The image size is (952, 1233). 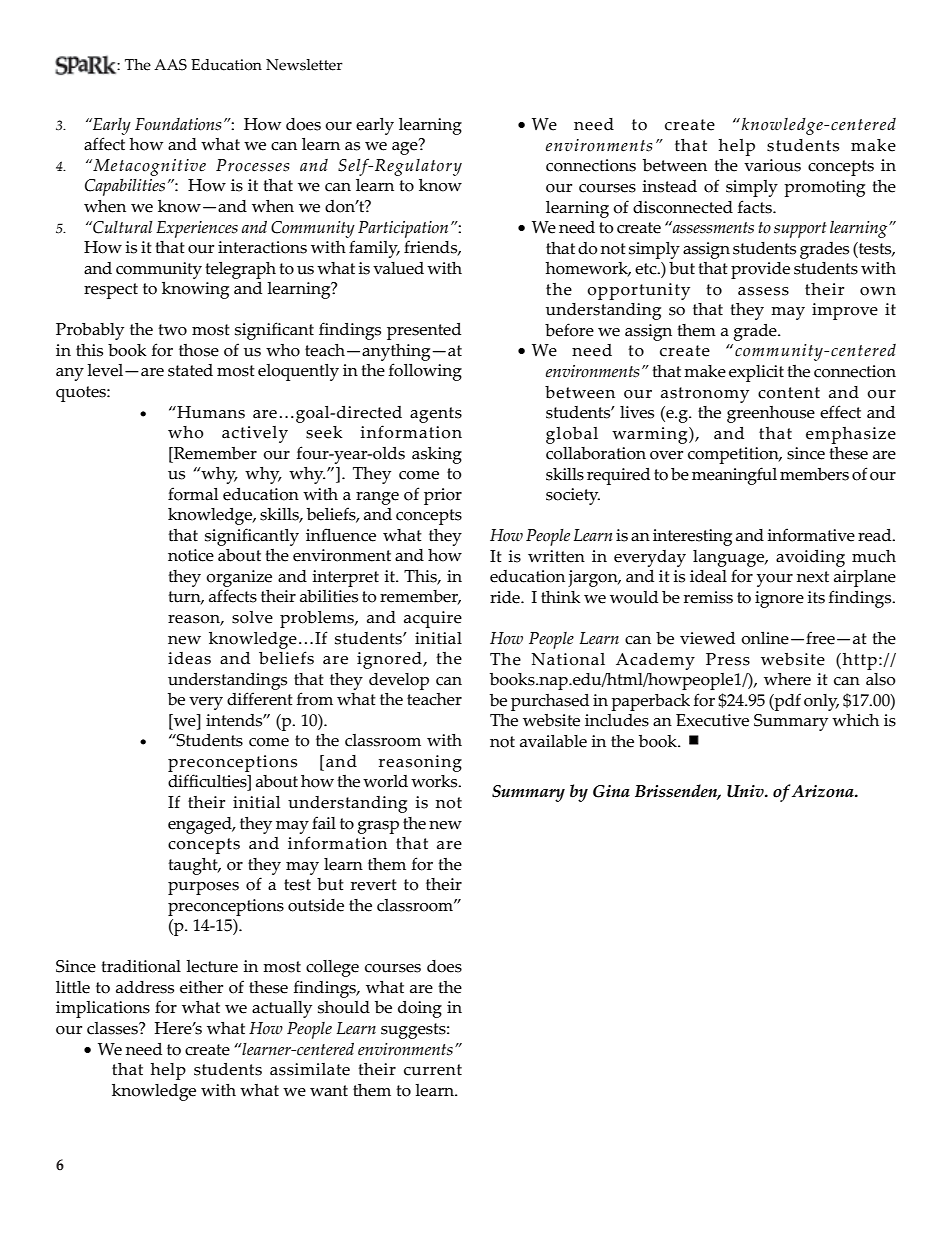 I want to click on ride, so click(x=506, y=597).
